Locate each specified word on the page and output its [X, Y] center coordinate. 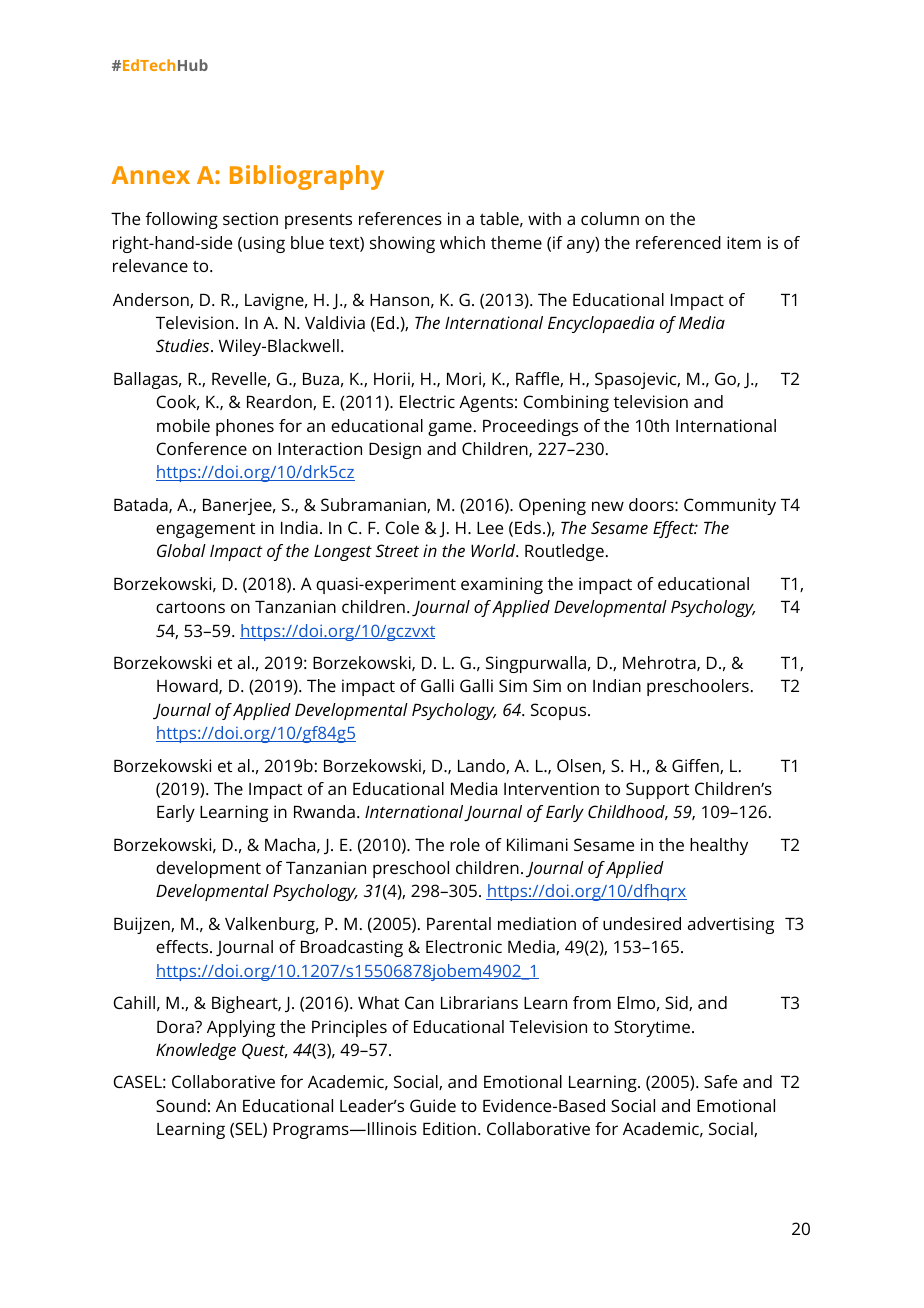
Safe [720, 1081]
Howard [188, 686]
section [250, 218]
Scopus [560, 711]
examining [502, 585]
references [400, 218]
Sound [181, 1105]
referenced [678, 242]
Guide [433, 1105]
